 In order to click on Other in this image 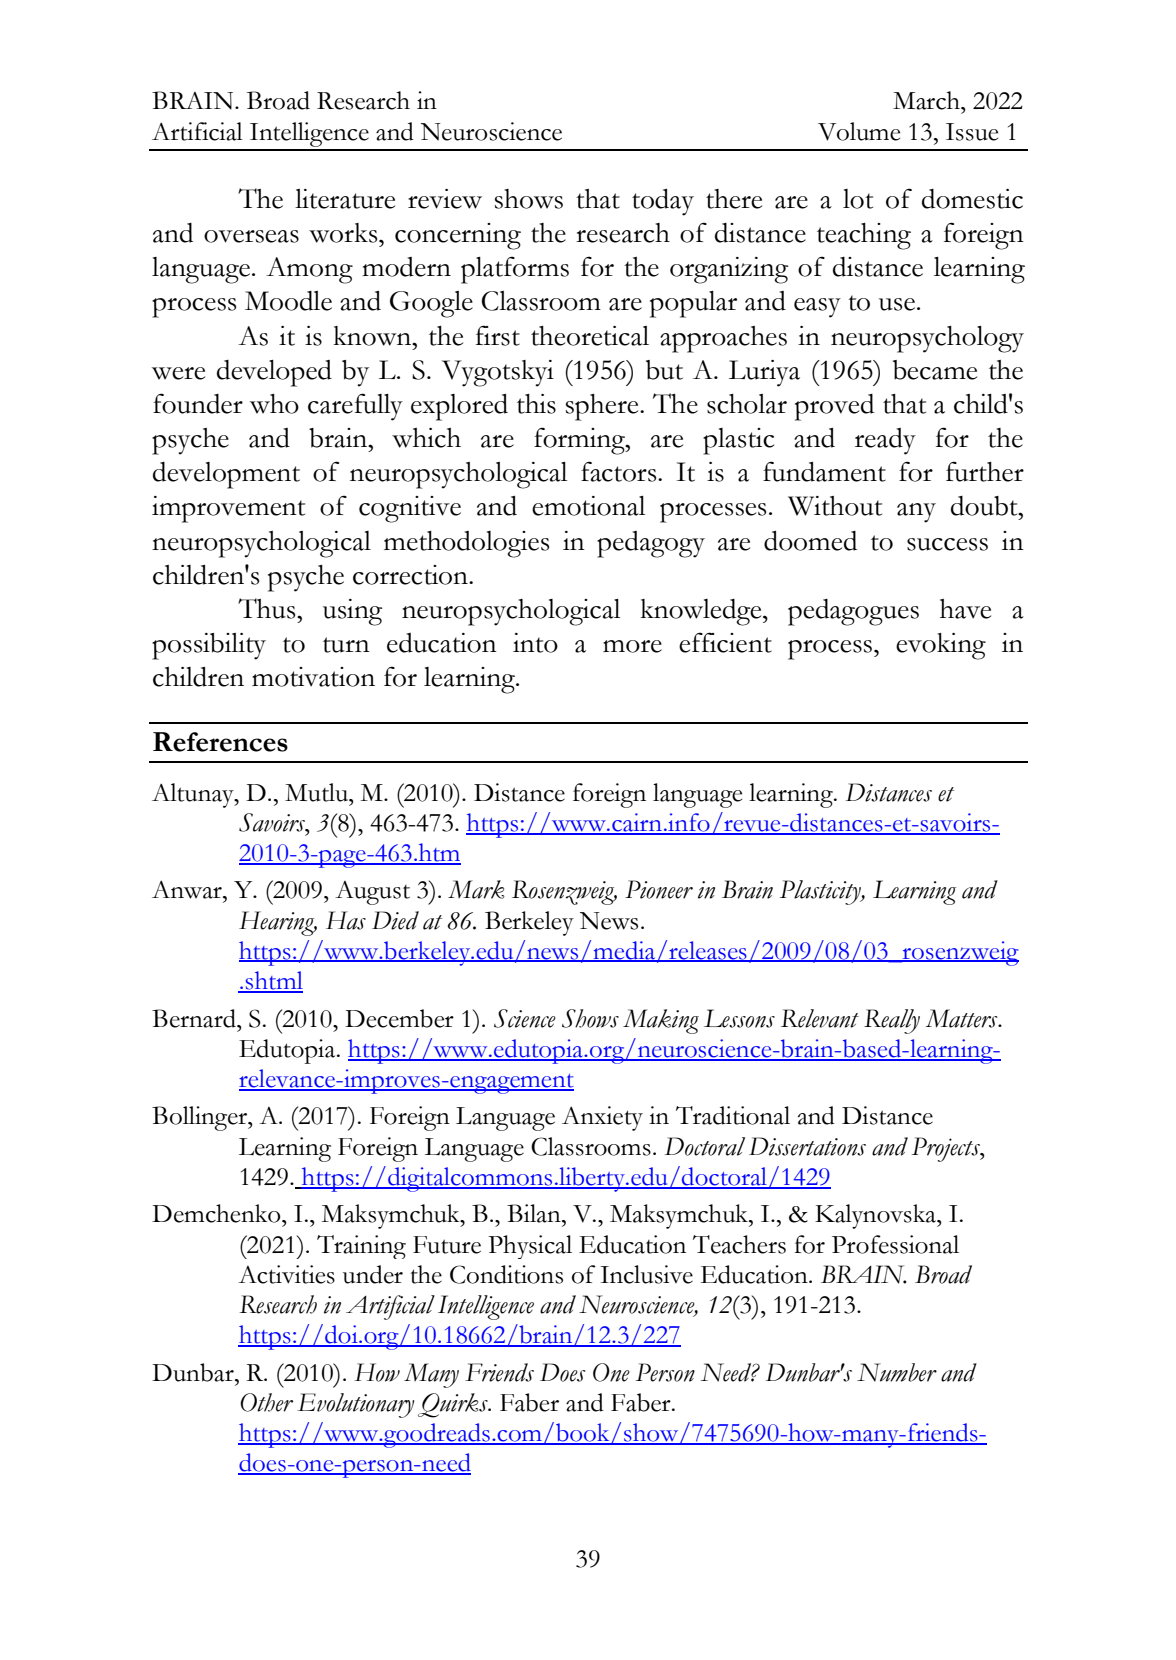, I will do `click(266, 1402)`.
